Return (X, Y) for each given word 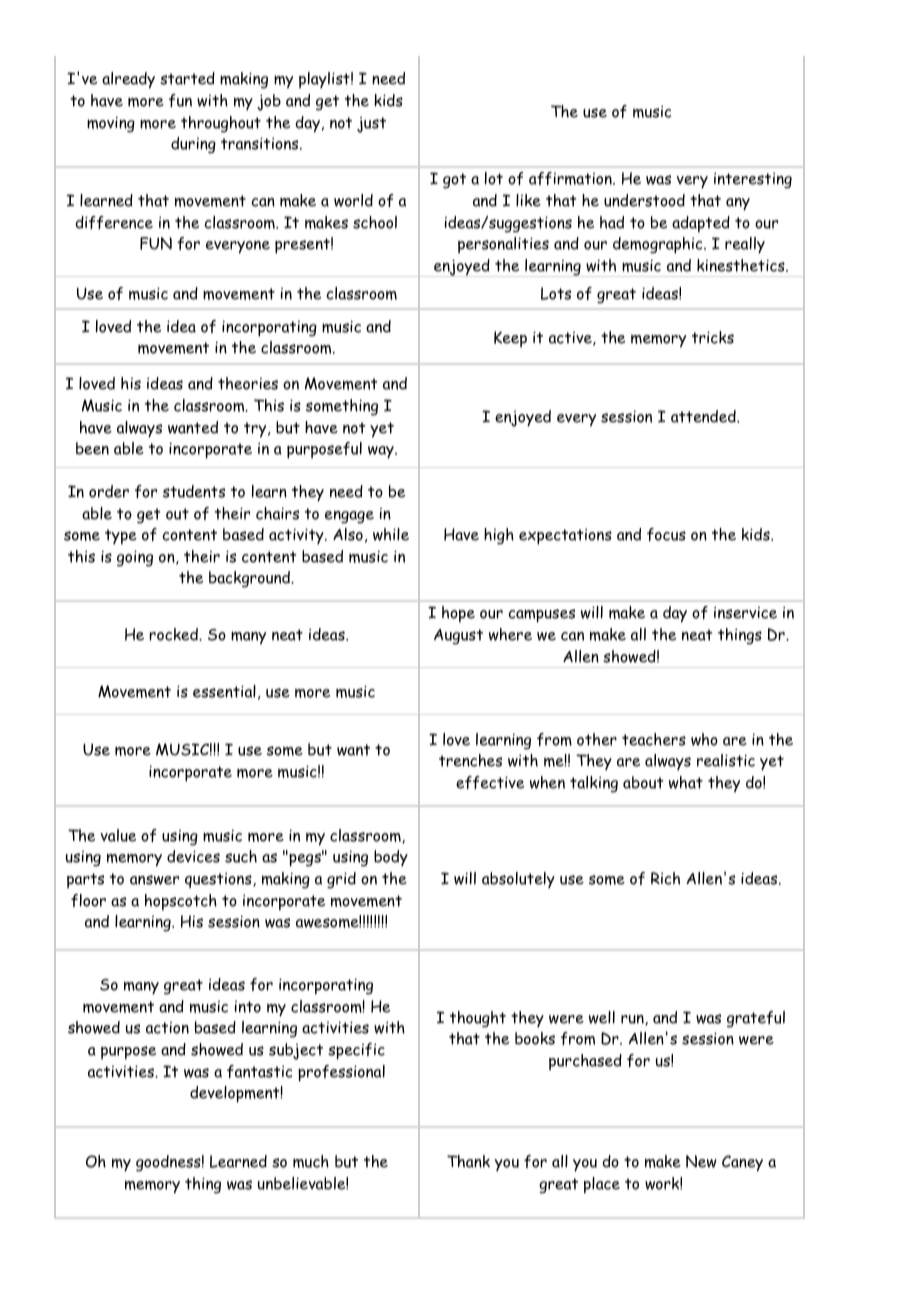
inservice (745, 612)
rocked (174, 634)
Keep (510, 339)
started (187, 78)
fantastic (259, 1071)
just (371, 125)
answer (154, 880)
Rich (665, 878)
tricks (713, 337)
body (391, 858)
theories (248, 383)
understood (644, 200)
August (458, 637)
